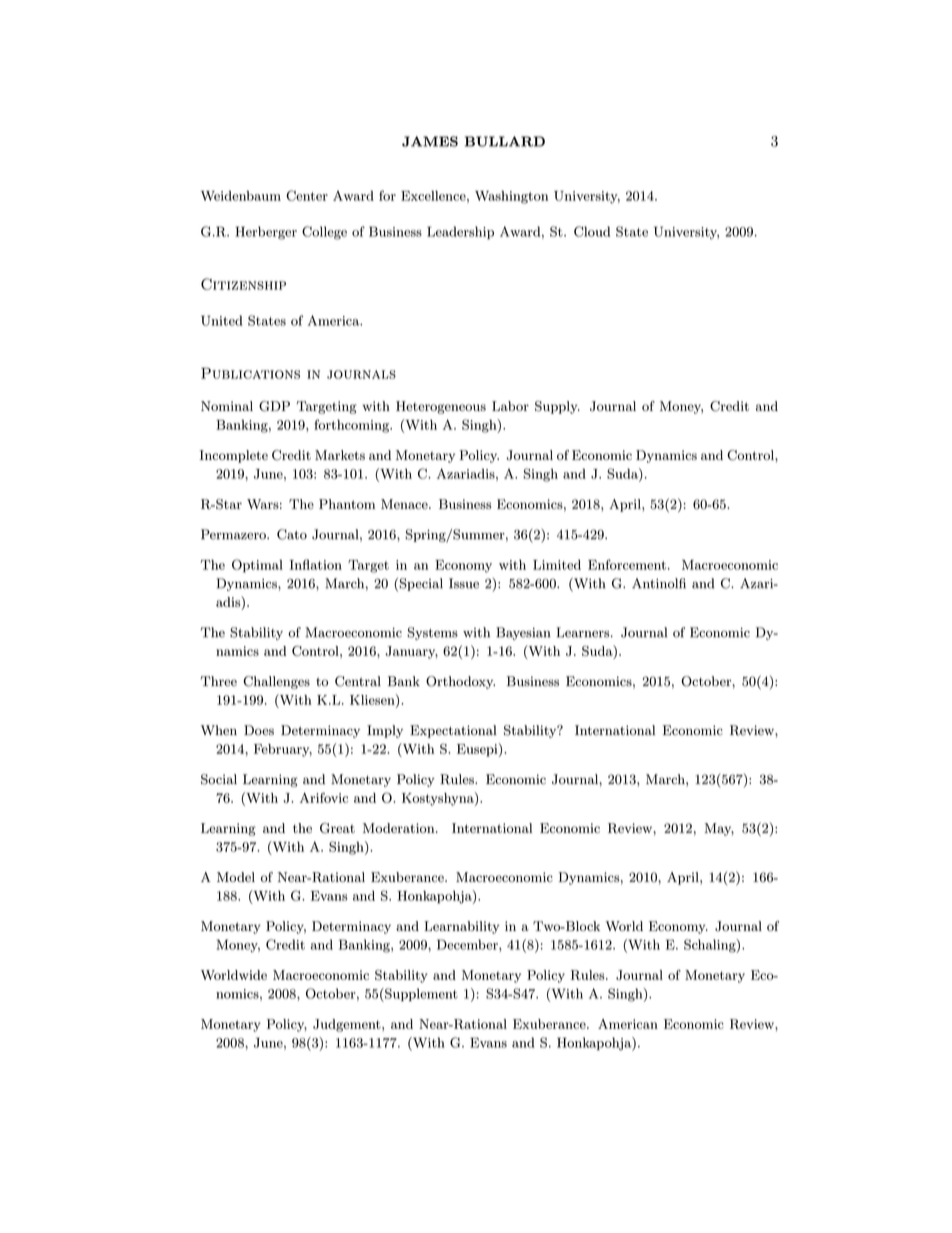 The height and width of the screenshot is (1233, 952). Describe the element at coordinates (441, 407) in the screenshot. I see `Heterogeneous` at that location.
